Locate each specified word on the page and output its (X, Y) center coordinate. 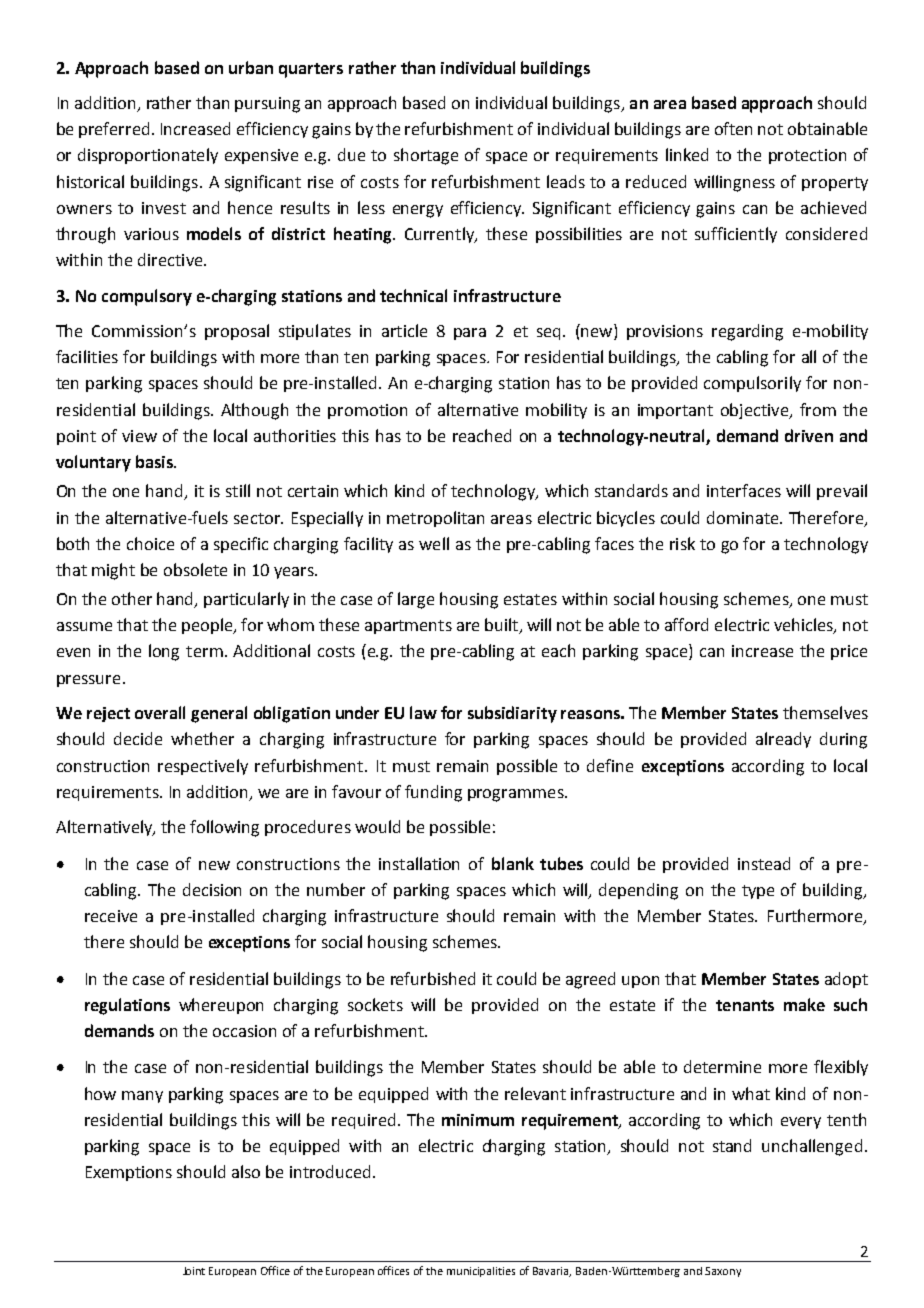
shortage (426, 156)
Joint (194, 1271)
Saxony (723, 1272)
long (164, 652)
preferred (114, 130)
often (733, 128)
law (423, 712)
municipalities (481, 1272)
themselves (825, 712)
